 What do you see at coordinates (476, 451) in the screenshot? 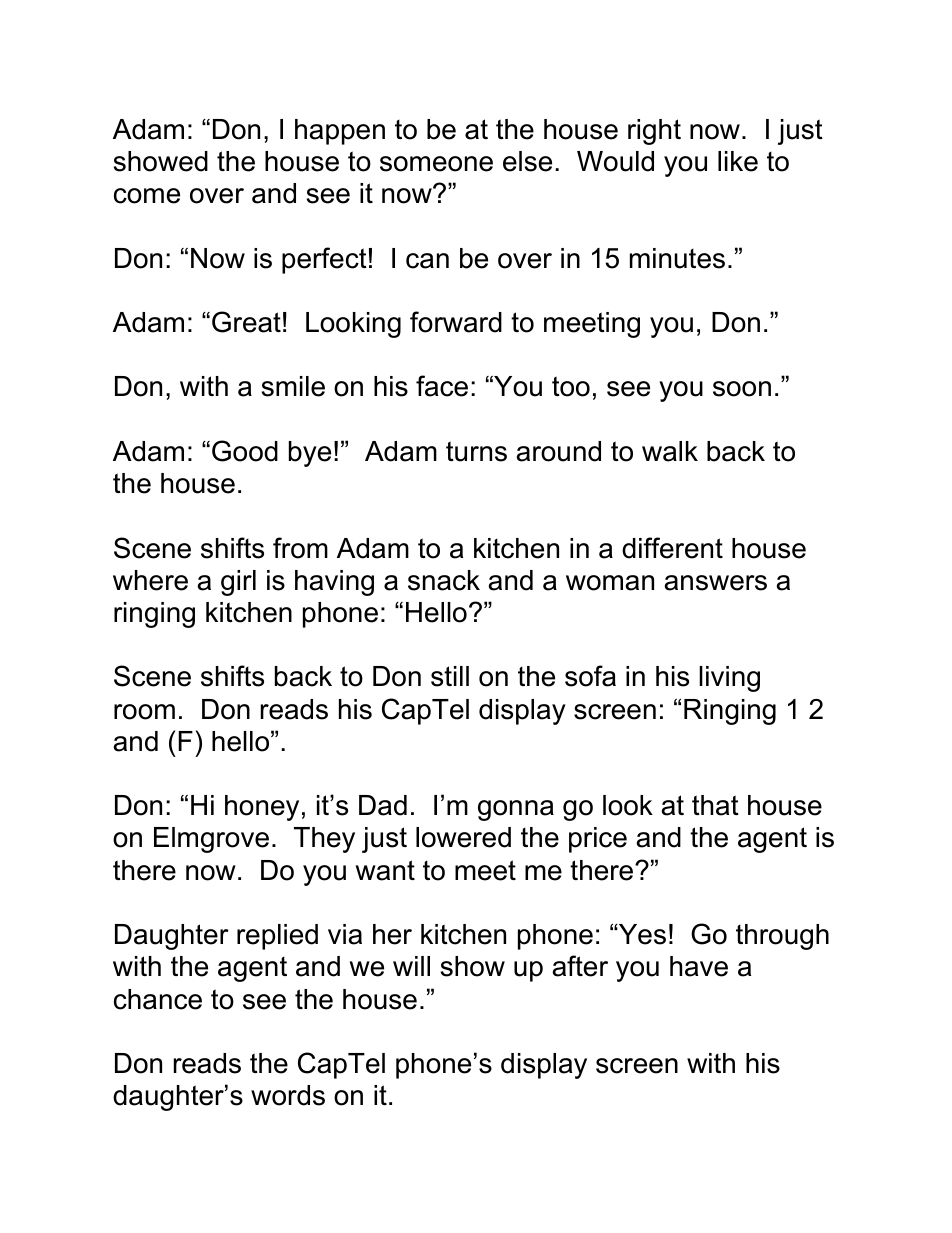
I see `turns` at bounding box center [476, 451].
